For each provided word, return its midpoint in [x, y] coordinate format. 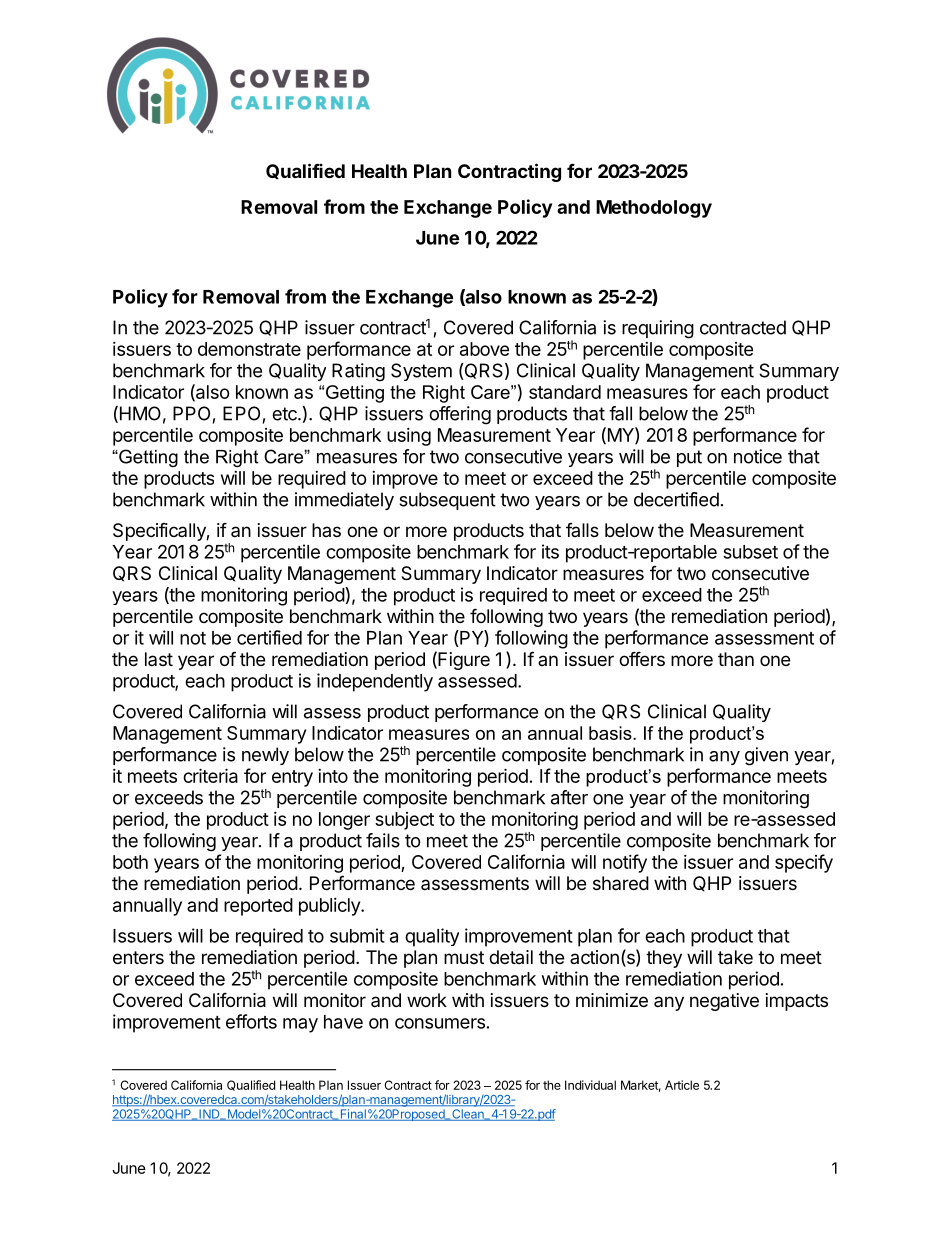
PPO [191, 413]
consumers [440, 1023]
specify [804, 863]
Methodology [654, 209]
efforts [251, 1021]
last [159, 659]
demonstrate [249, 349]
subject [404, 821]
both [130, 862]
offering [460, 415]
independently [375, 682]
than [736, 659]
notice [758, 456]
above [484, 349]
